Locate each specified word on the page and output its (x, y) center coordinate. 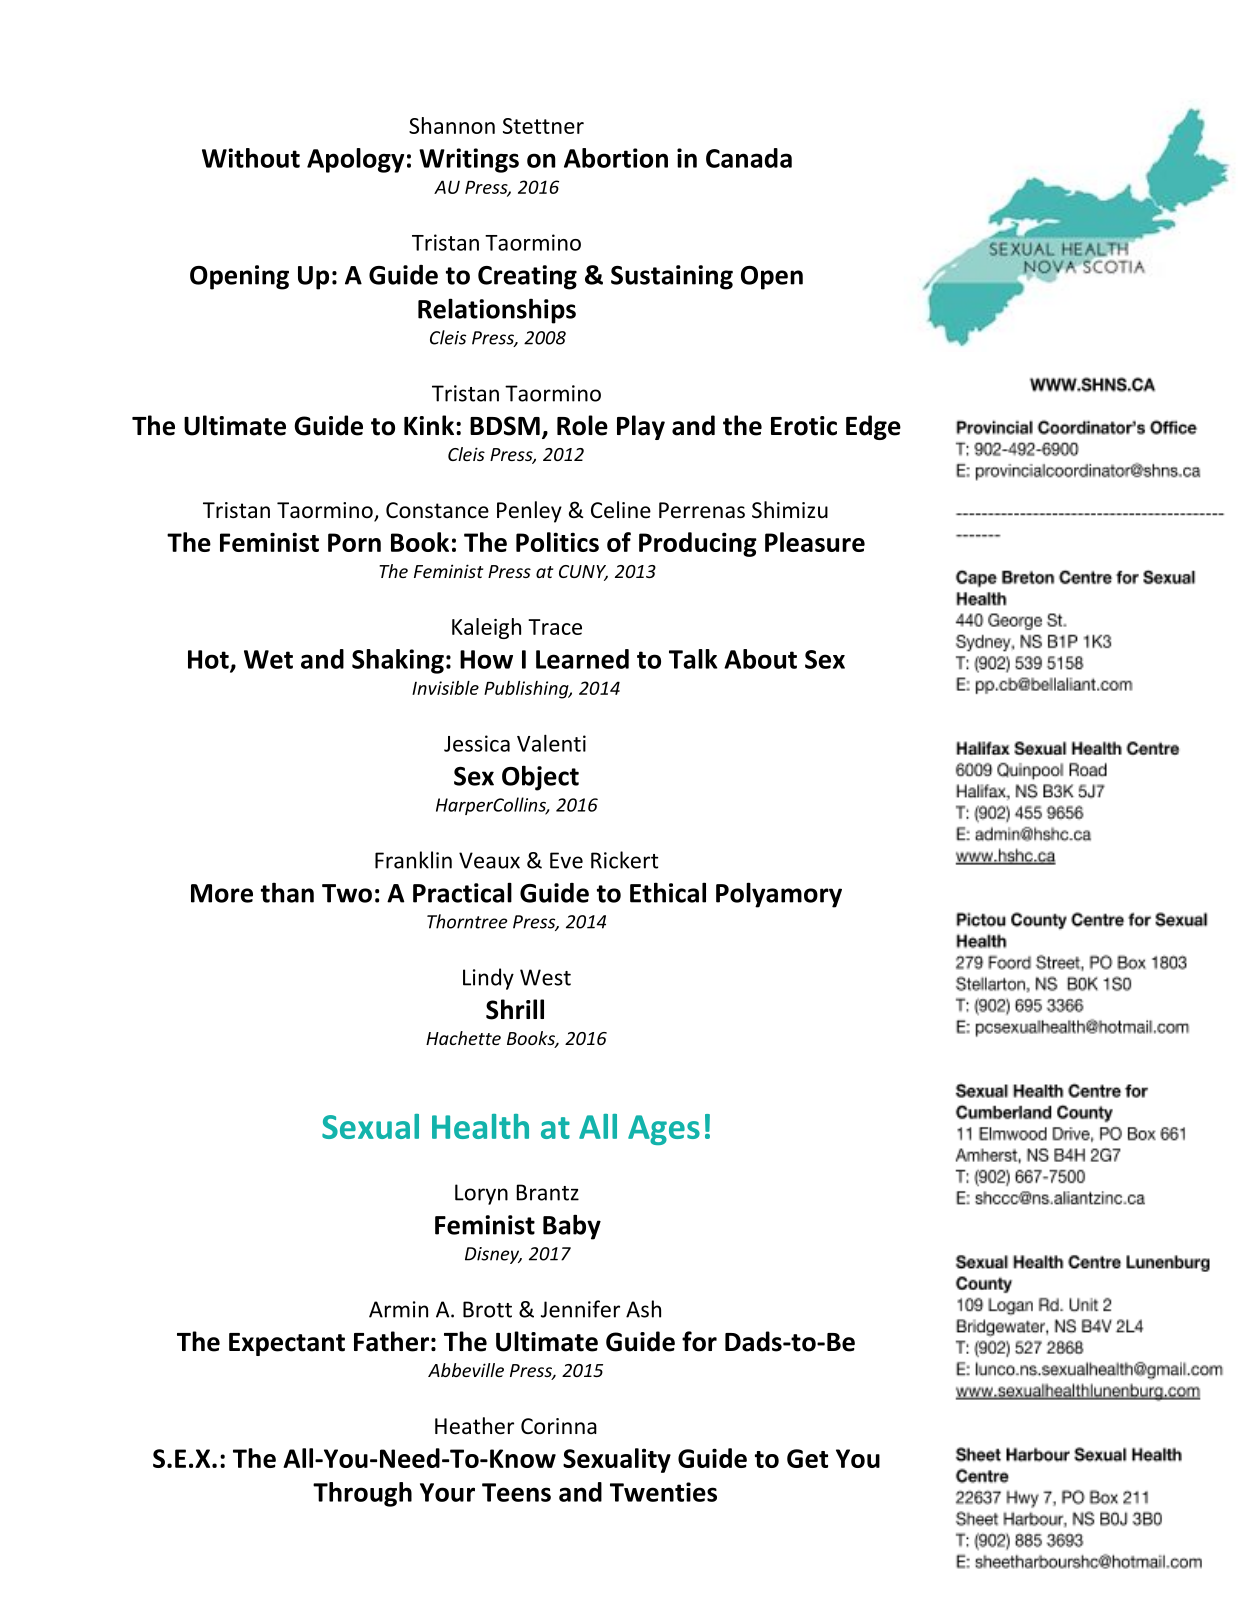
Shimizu (790, 510)
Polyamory (779, 895)
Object (540, 778)
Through (362, 1494)
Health (480, 1126)
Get (807, 1458)
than (287, 892)
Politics (557, 542)
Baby (572, 1227)
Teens (516, 1492)
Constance (437, 510)
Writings (469, 160)
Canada (749, 158)
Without (251, 158)
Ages (664, 1130)
